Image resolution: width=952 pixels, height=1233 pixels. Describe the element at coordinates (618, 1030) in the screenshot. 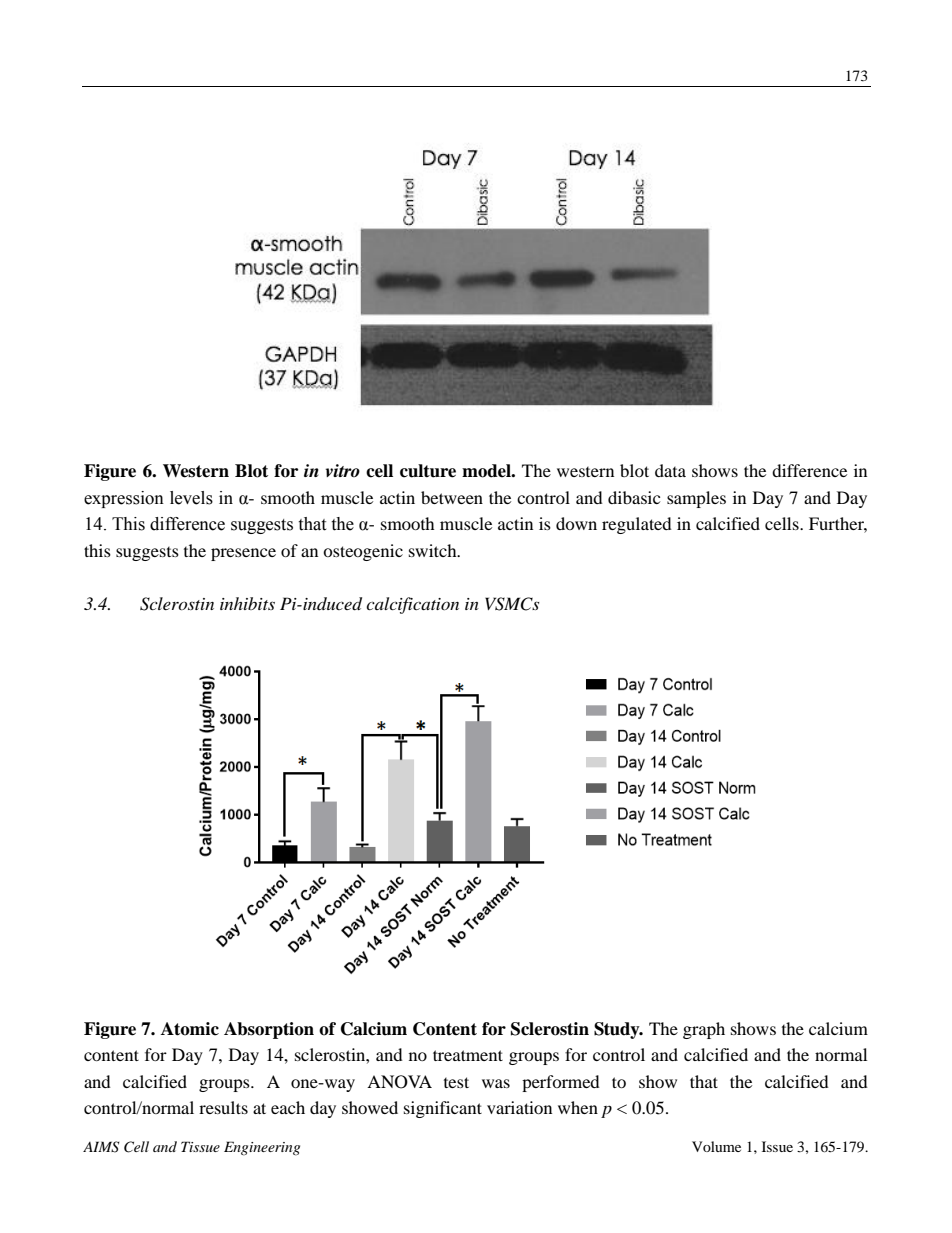

I see `Study` at that location.
